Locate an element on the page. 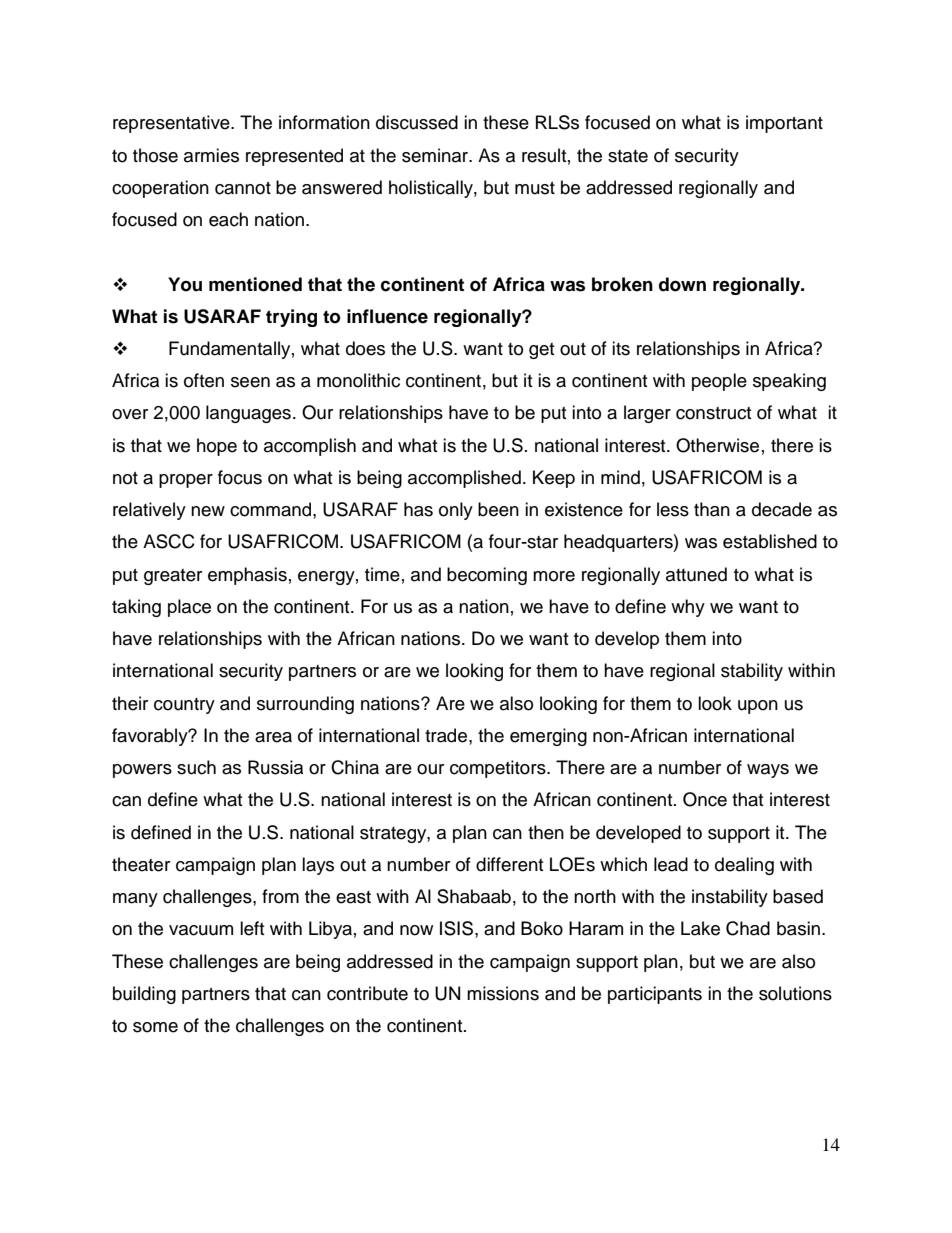 The height and width of the image is (1233, 952). often is located at coordinates (204, 380).
